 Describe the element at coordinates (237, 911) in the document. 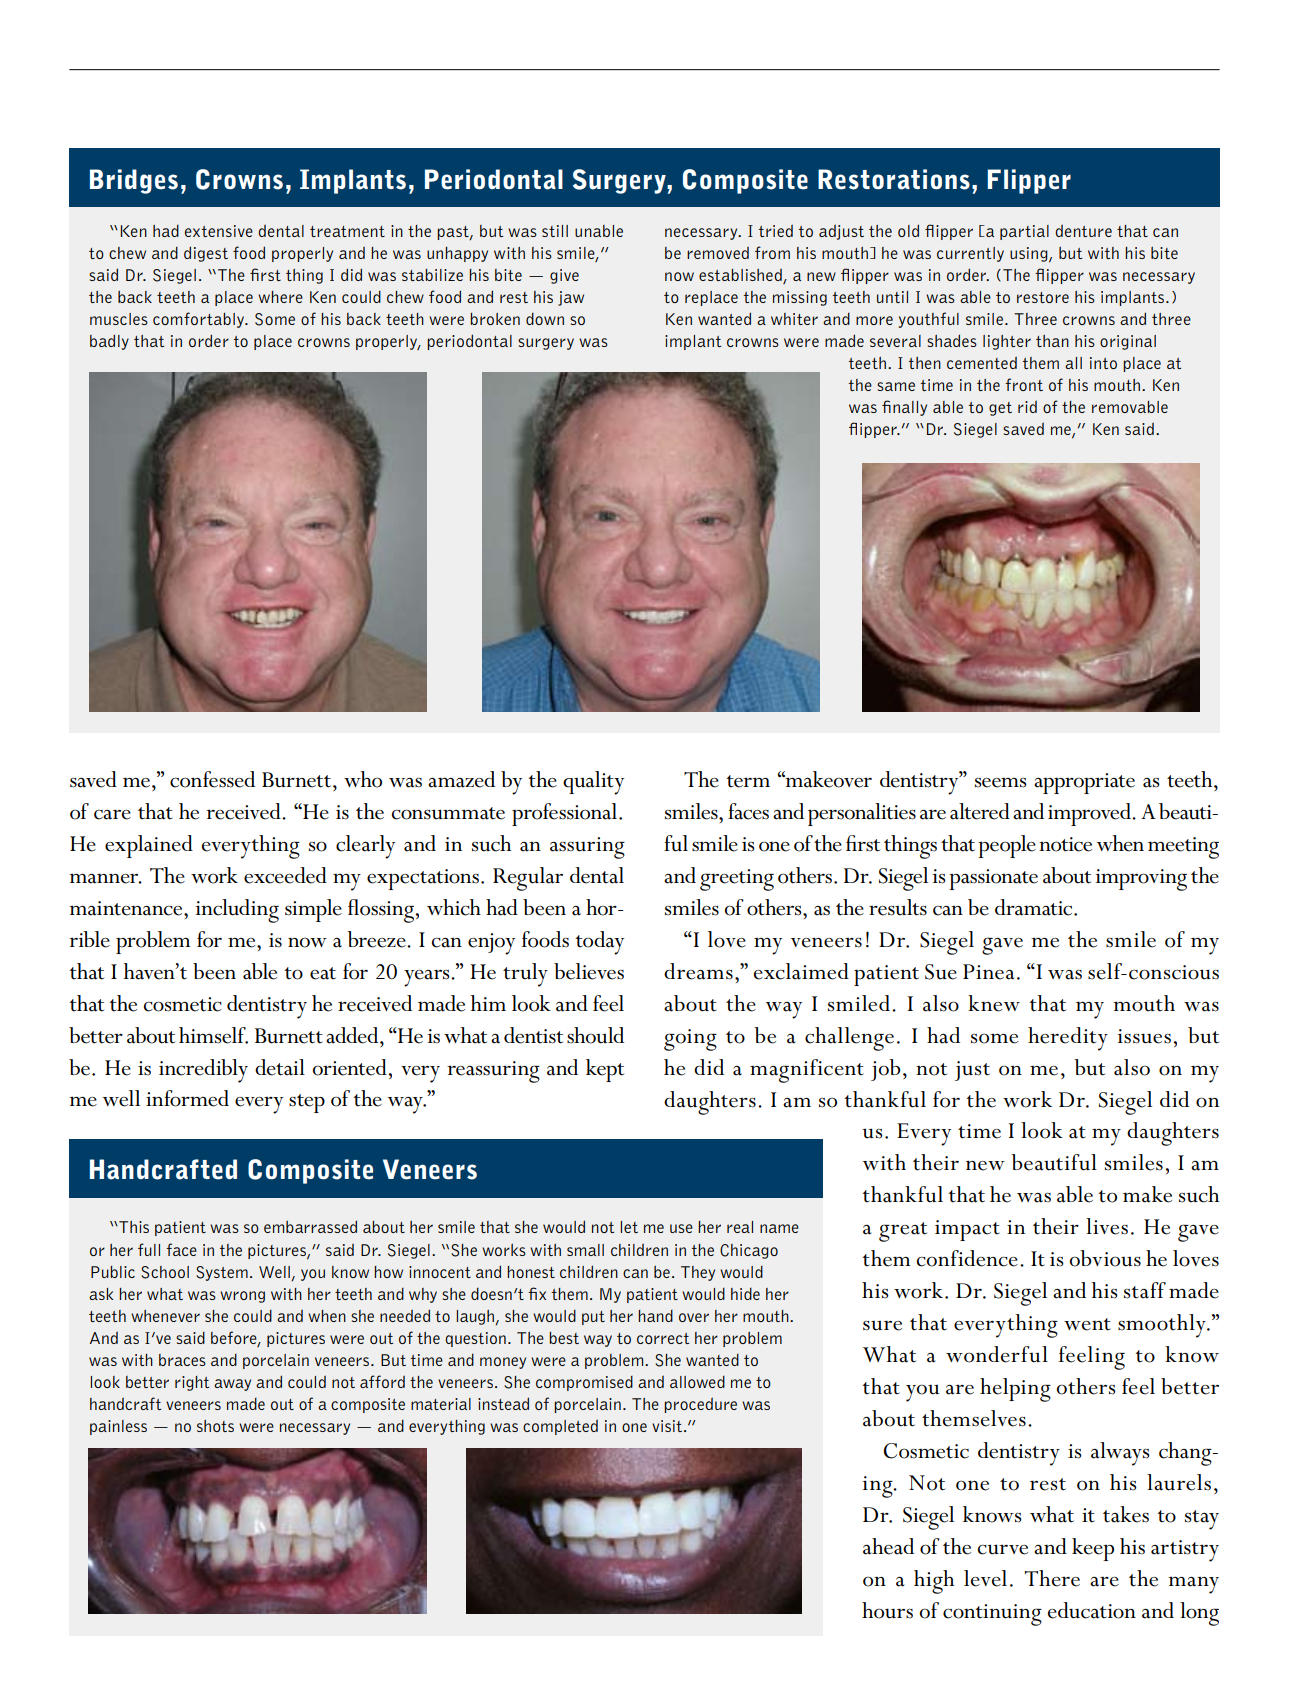

I see `including` at that location.
